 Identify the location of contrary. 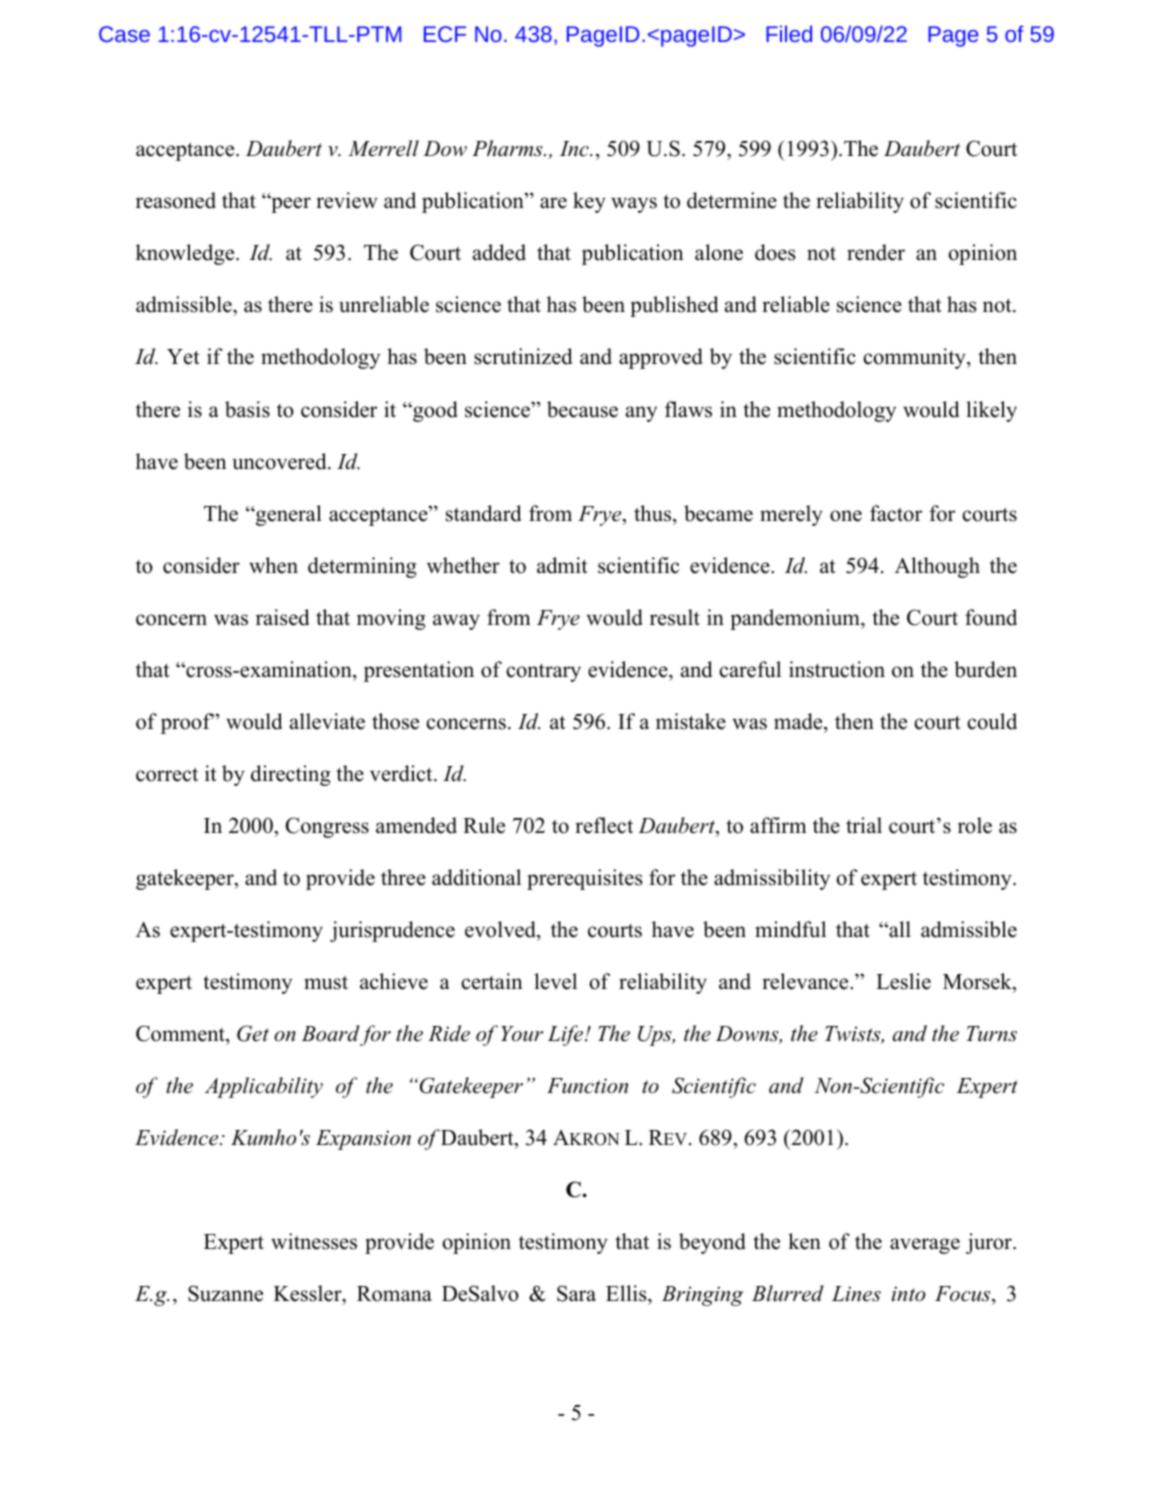
(543, 673).
